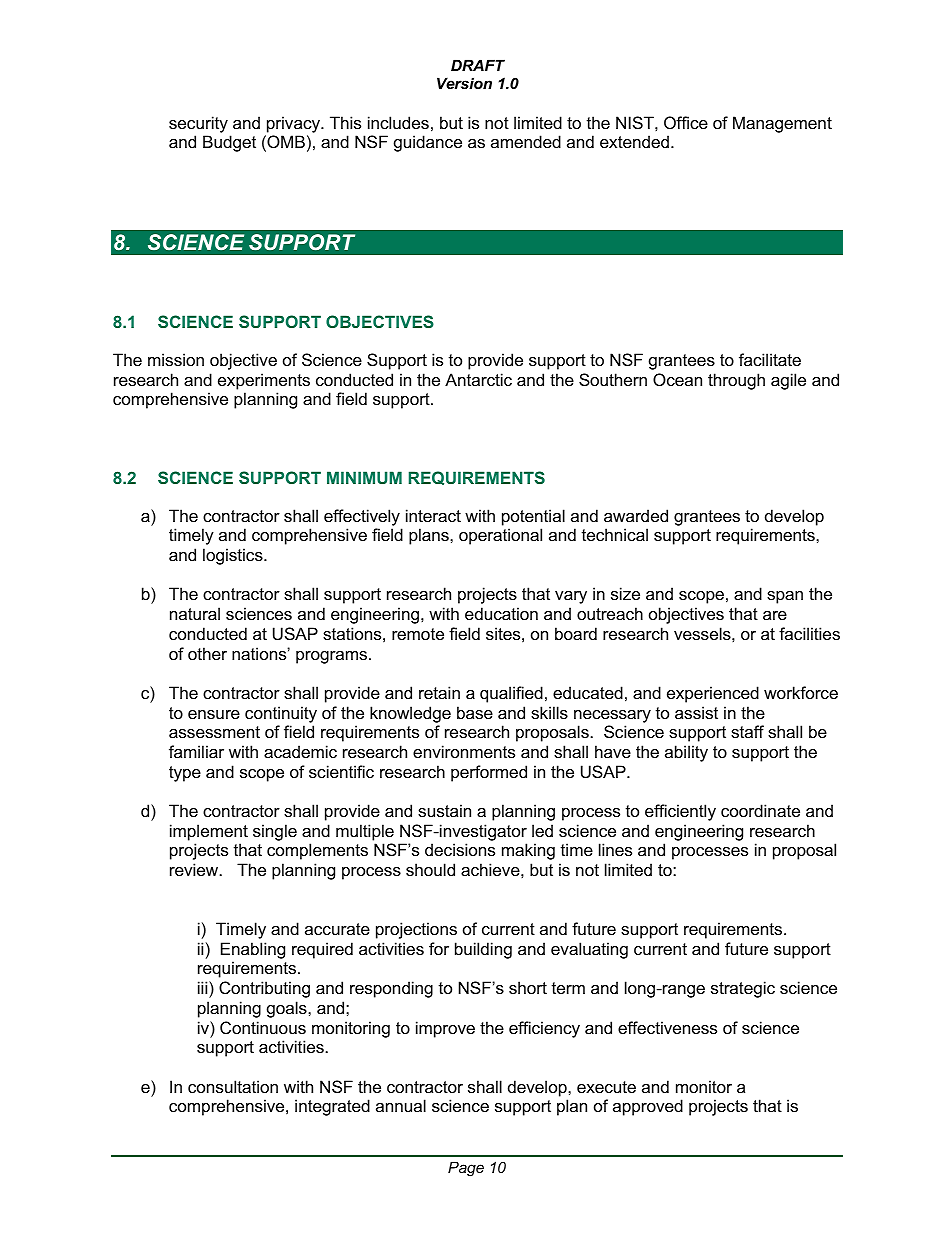 The image size is (952, 1233). I want to click on Version, so click(464, 83).
